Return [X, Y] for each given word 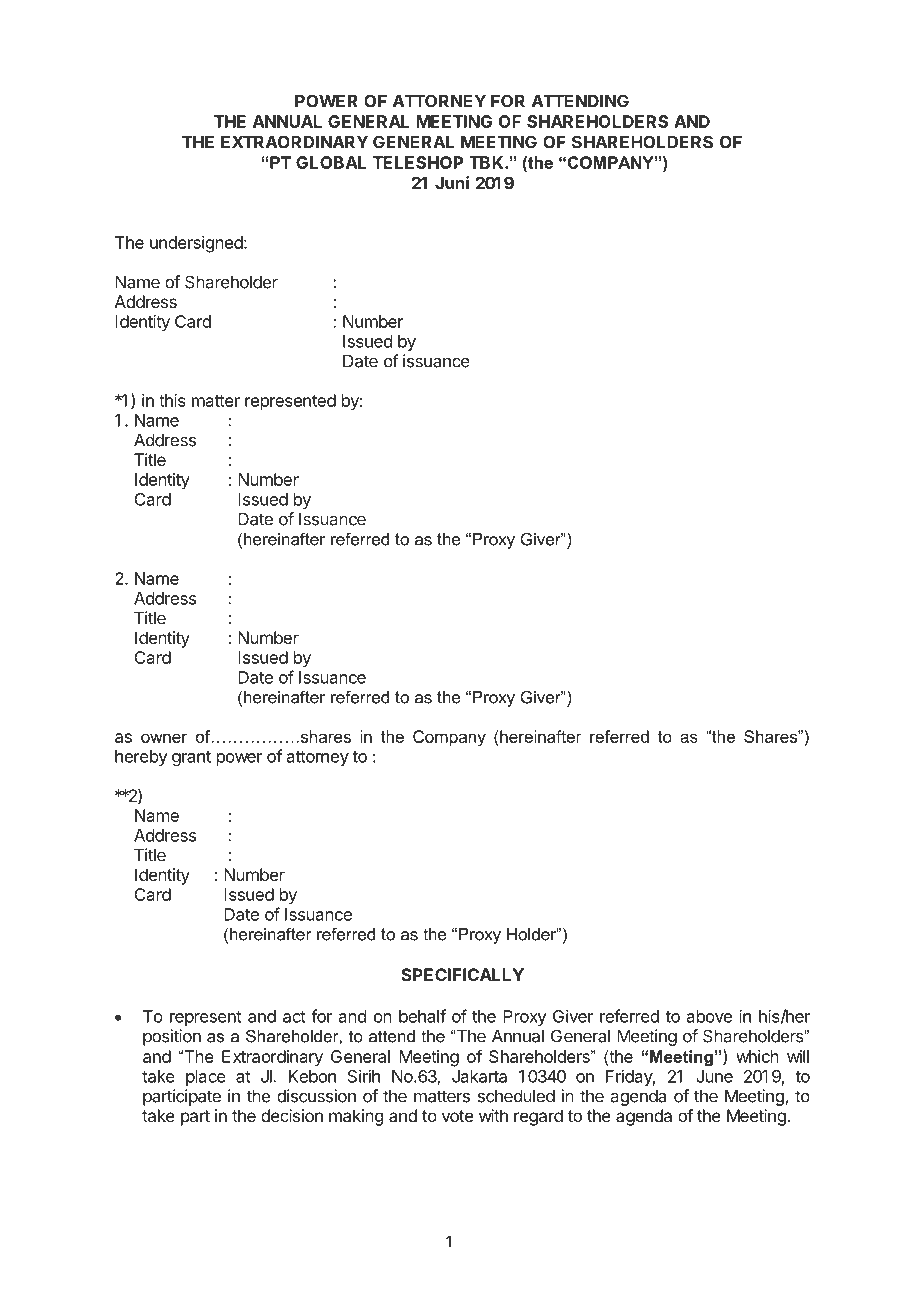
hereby [141, 758]
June [714, 1076]
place [206, 1078]
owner [164, 738]
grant [191, 758]
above [709, 1016]
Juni [452, 183]
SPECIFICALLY [462, 974]
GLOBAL [331, 162]
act [294, 1017]
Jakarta [479, 1076]
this [172, 400]
